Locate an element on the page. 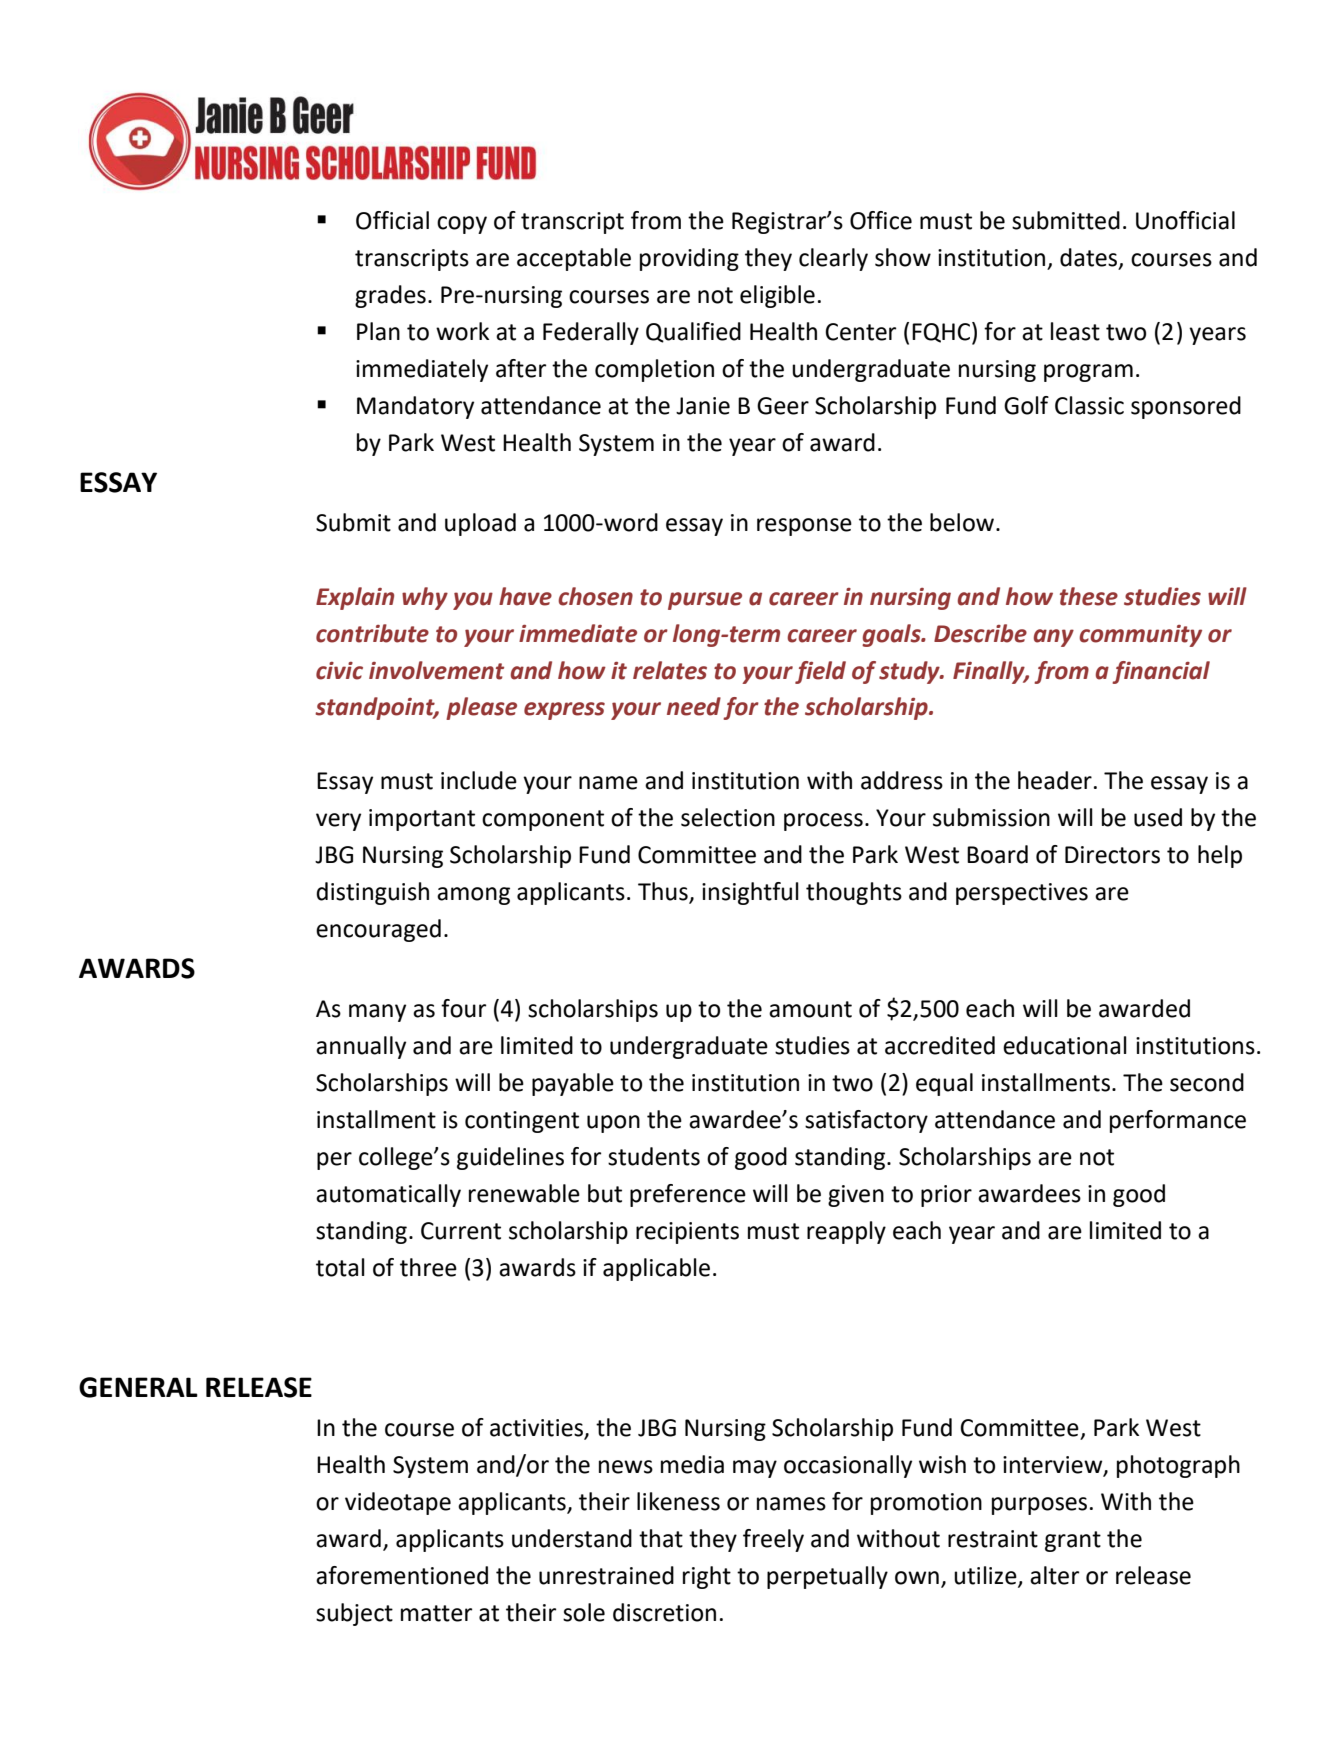 The width and height of the document is (1342, 1737). grades is located at coordinates (390, 296).
